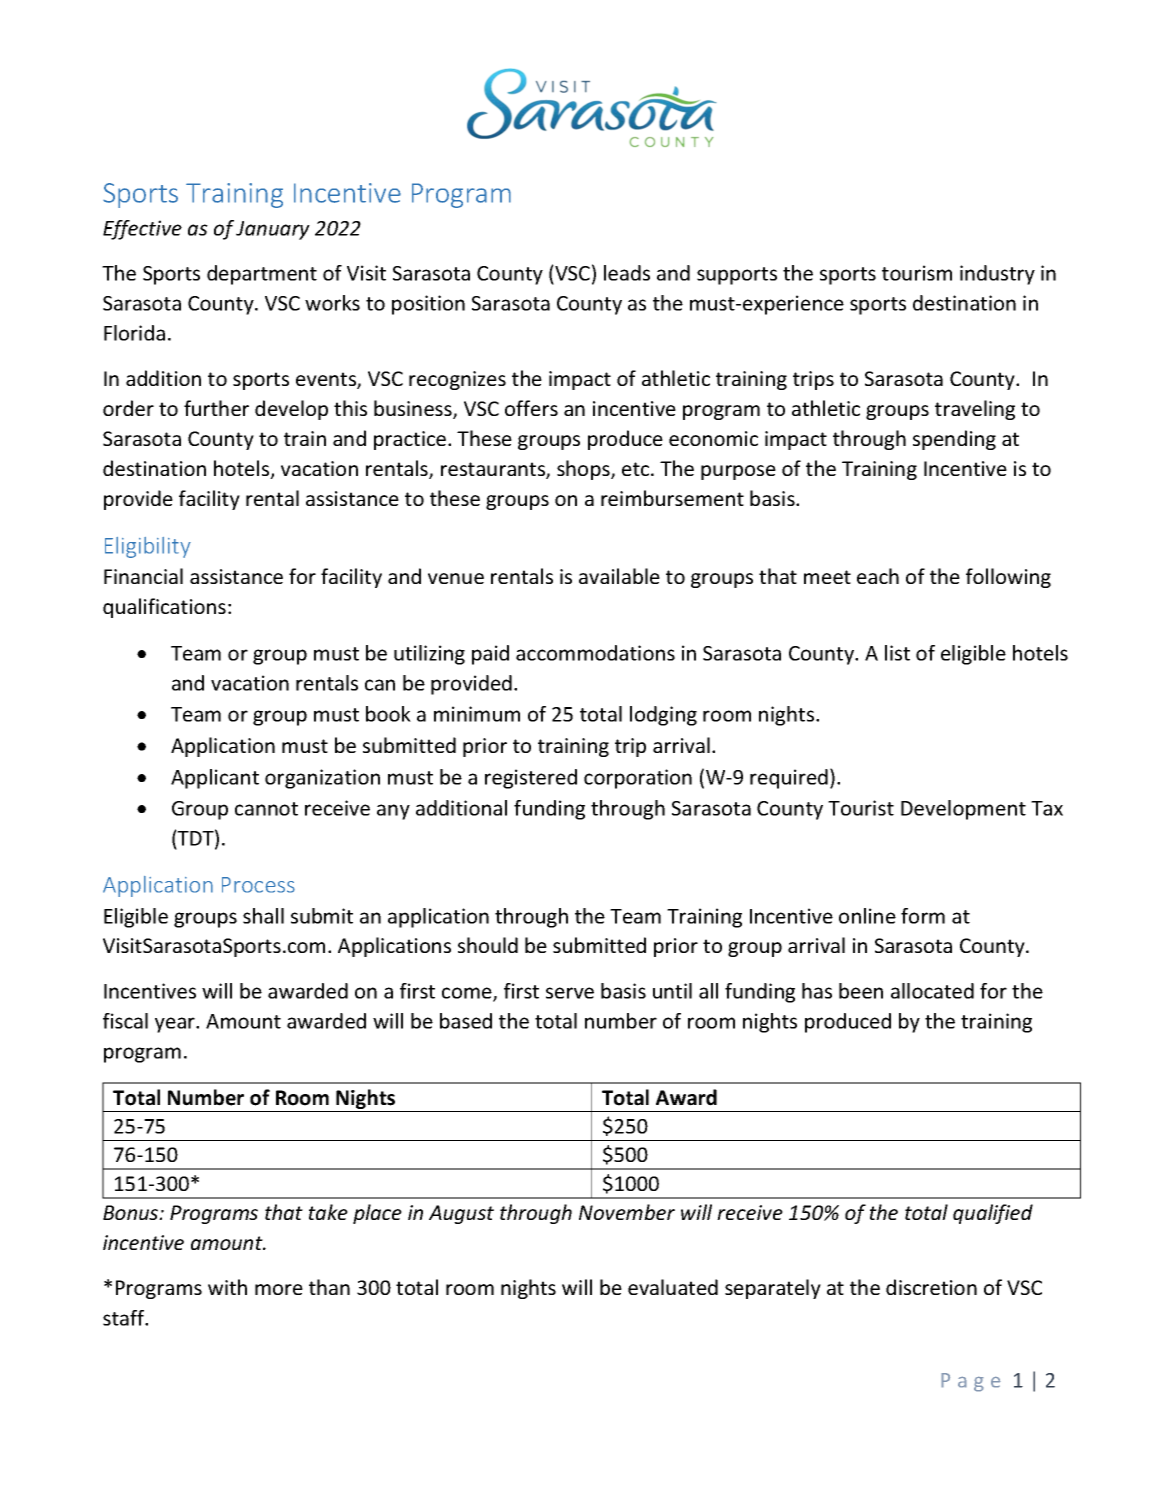 The image size is (1163, 1505). I want to click on Page, so click(971, 1382).
